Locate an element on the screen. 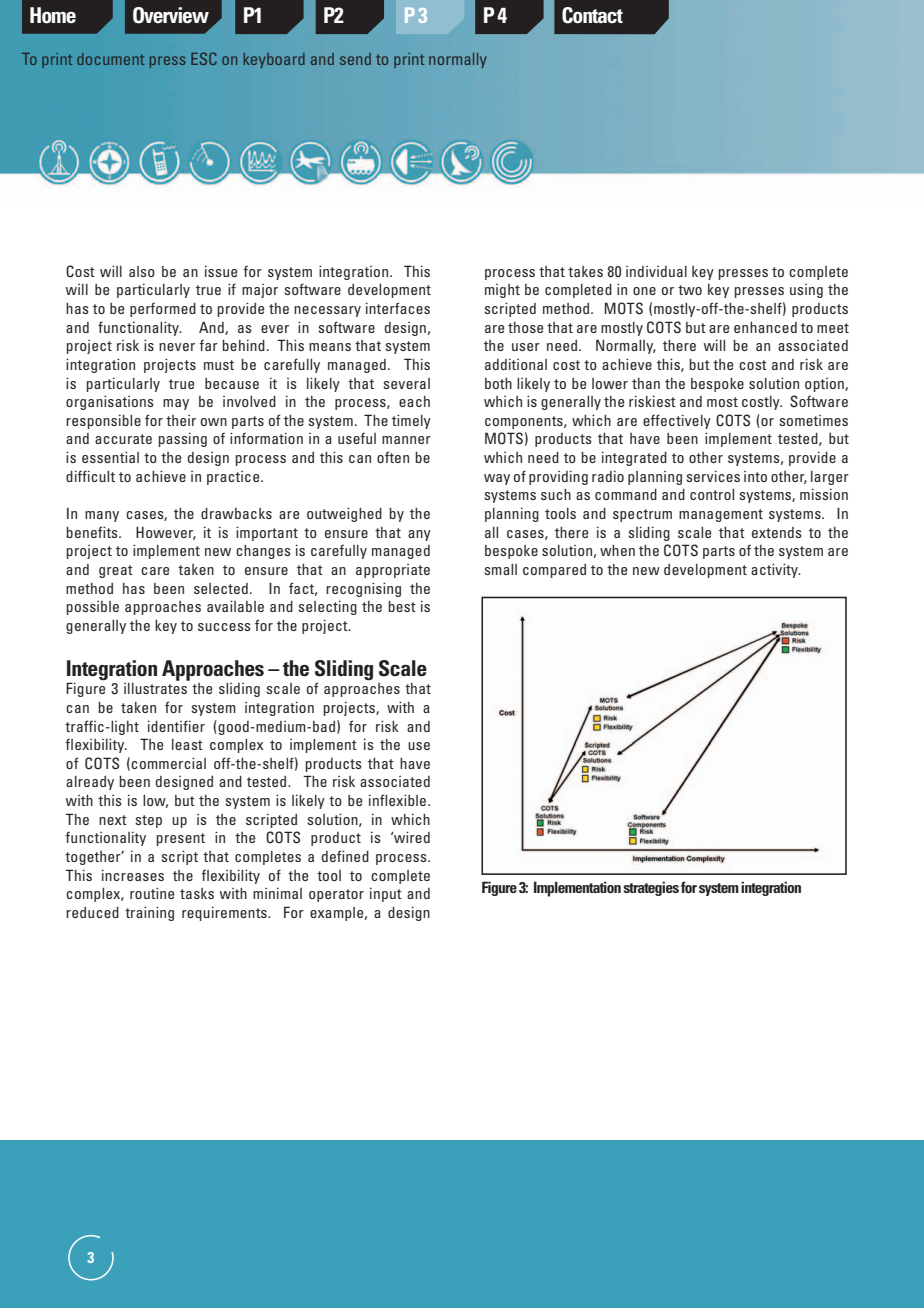 The height and width of the screenshot is (1308, 924). ESC is located at coordinates (204, 58).
